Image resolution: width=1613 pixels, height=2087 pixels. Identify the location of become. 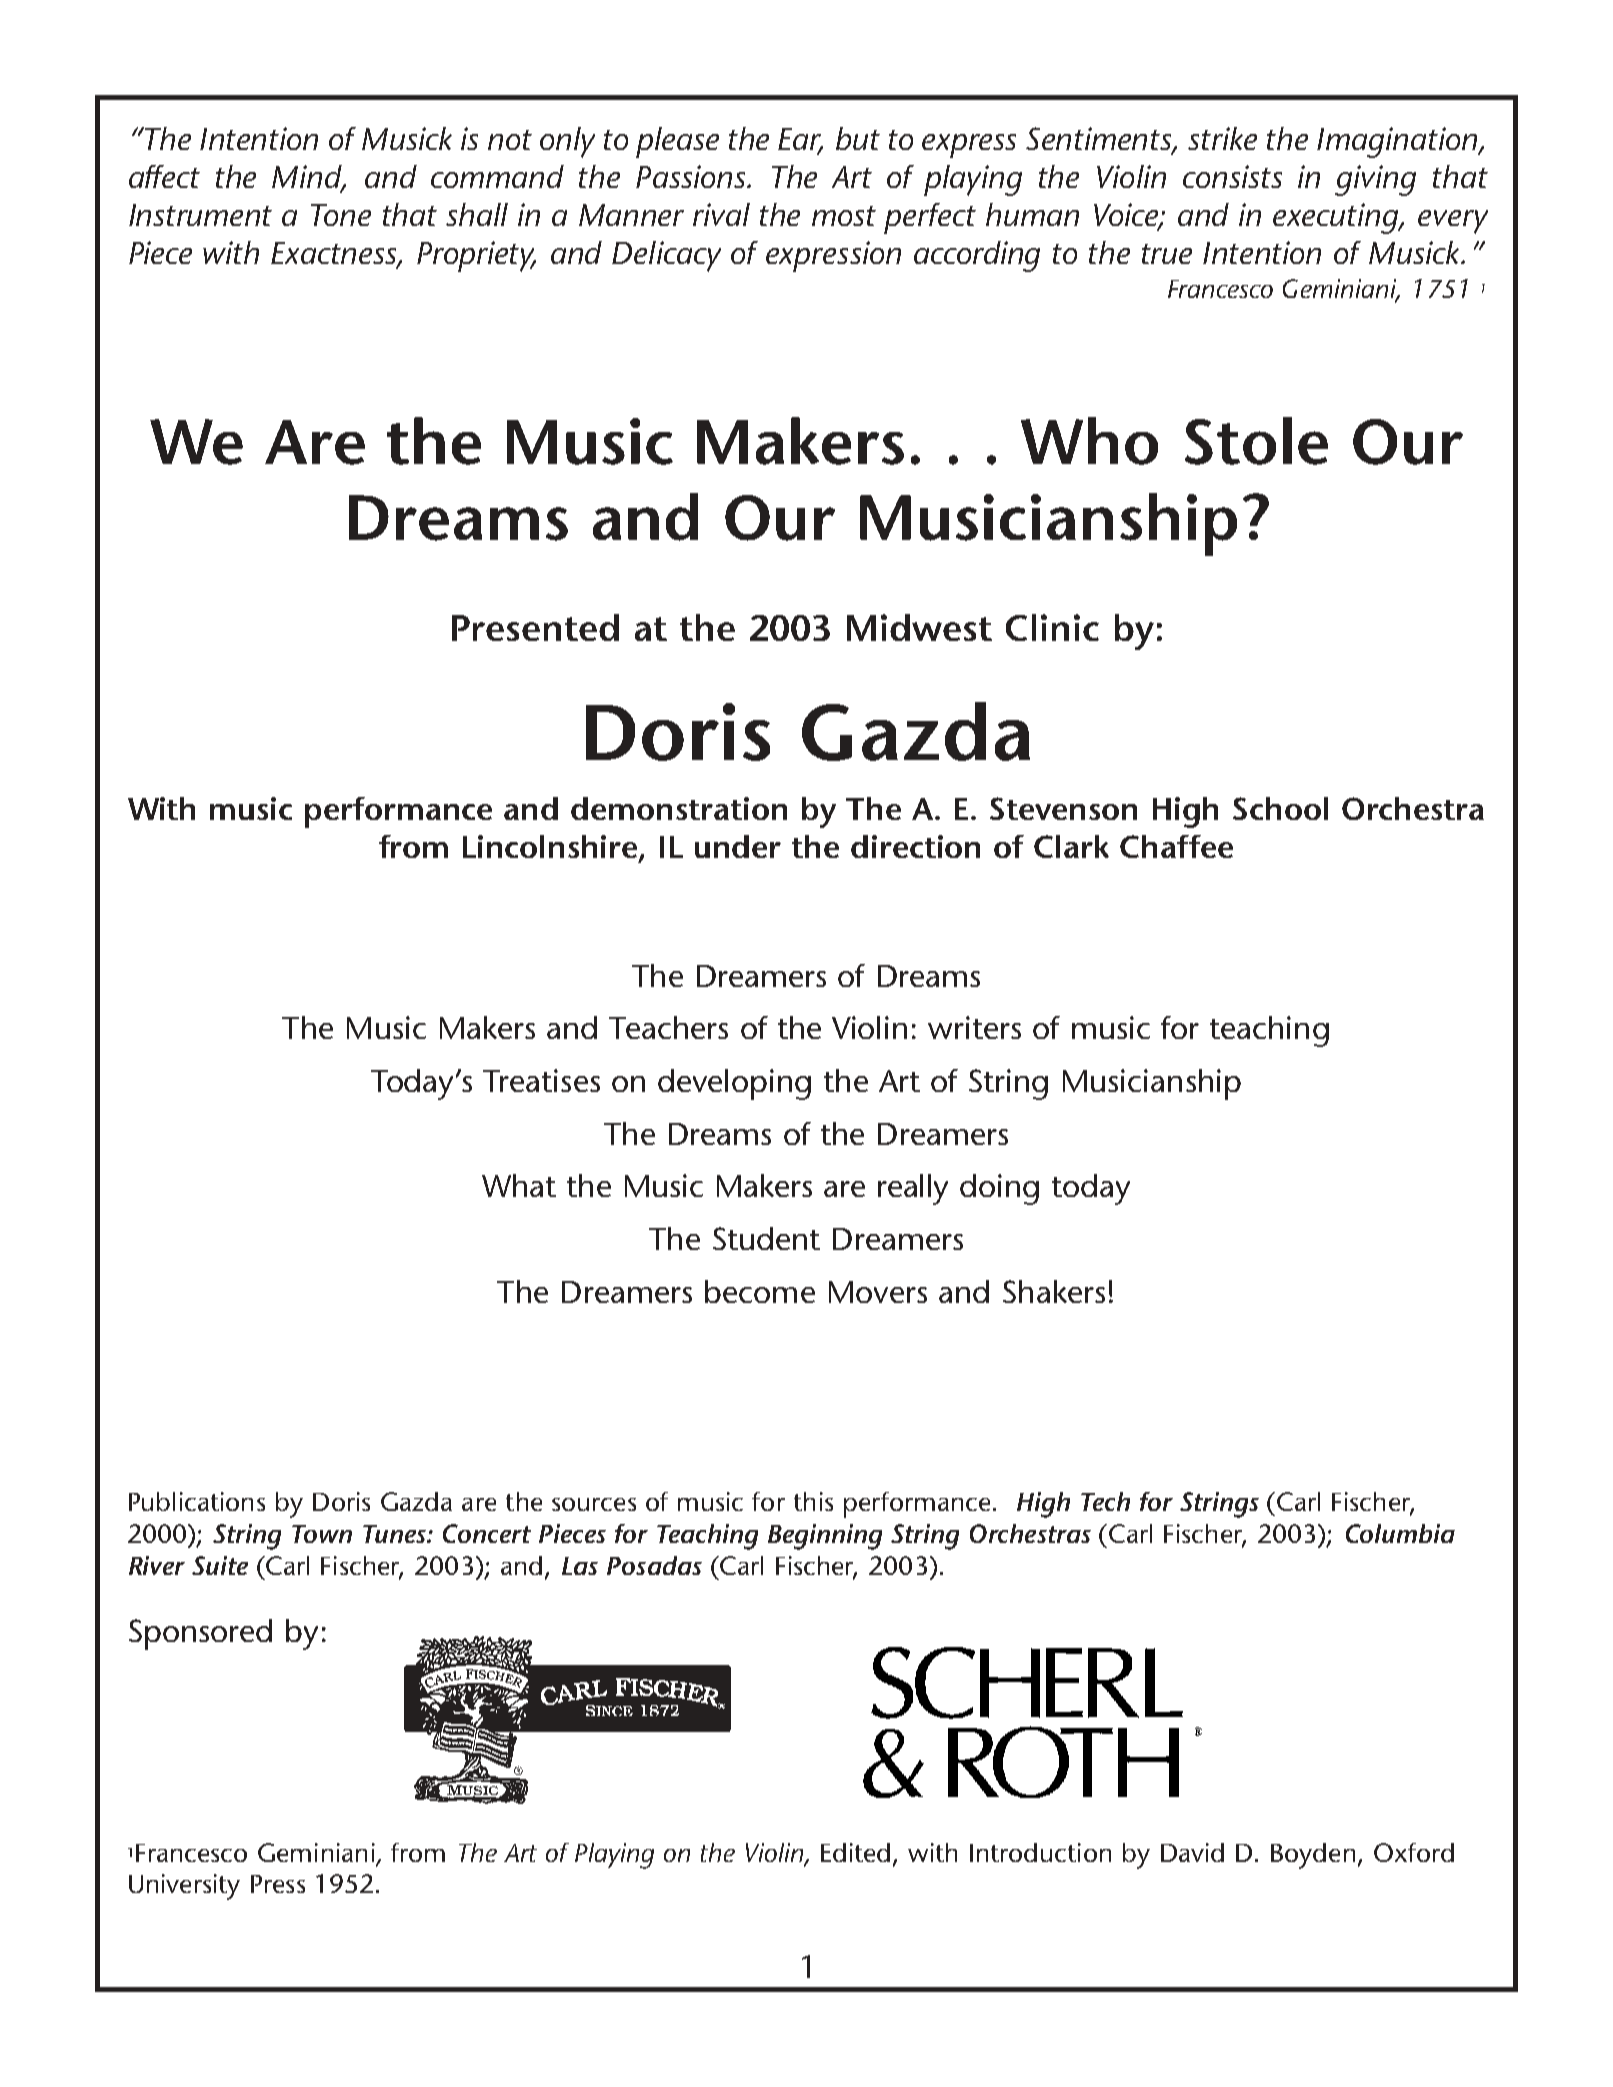
(760, 1291).
